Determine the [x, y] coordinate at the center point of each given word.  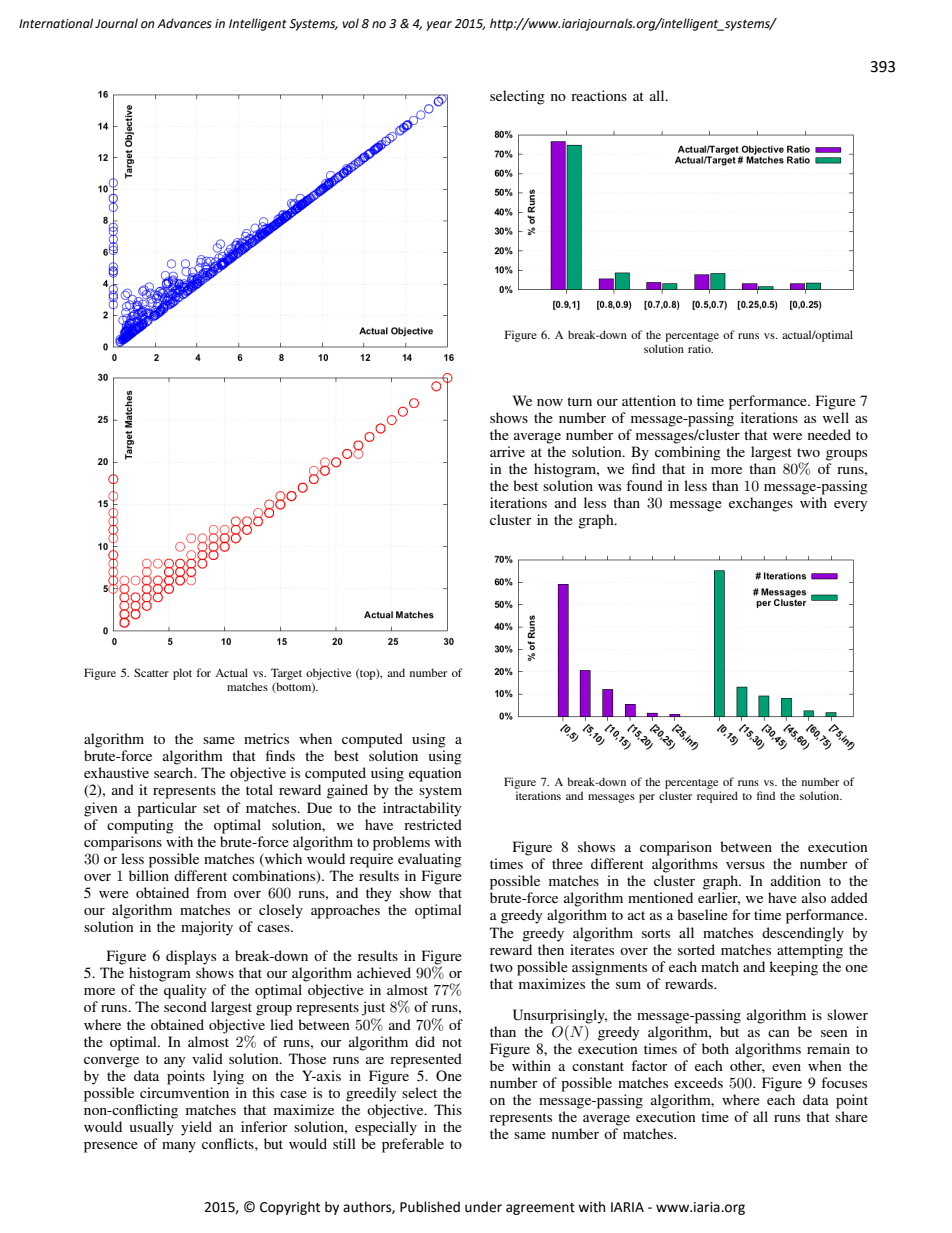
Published [430, 1207]
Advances [184, 23]
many [179, 1147]
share [851, 1116]
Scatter [151, 672]
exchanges [761, 504]
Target [286, 674]
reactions [599, 95]
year [439, 26]
